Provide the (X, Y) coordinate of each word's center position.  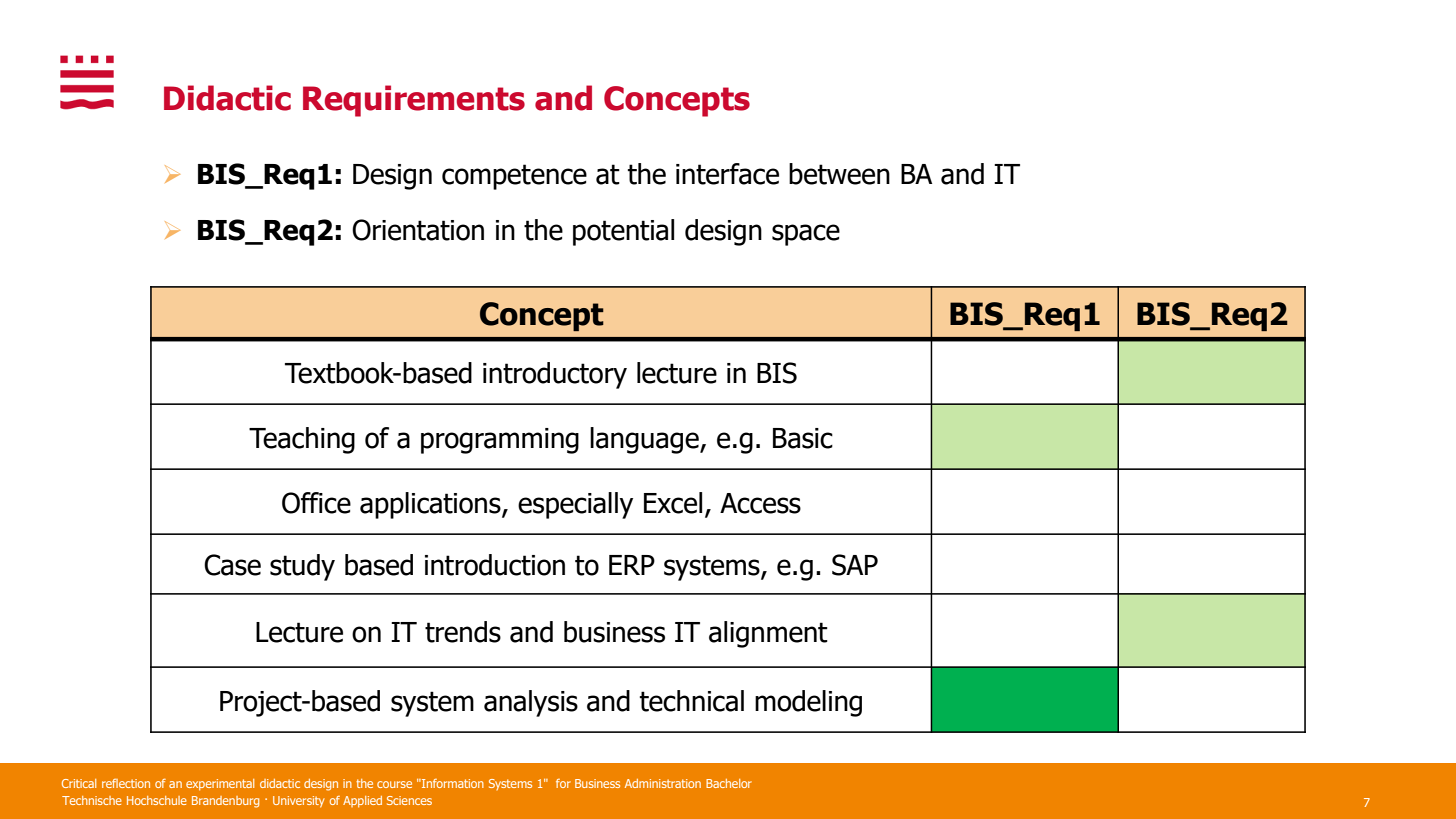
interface (727, 174)
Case (232, 565)
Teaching (302, 440)
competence (514, 177)
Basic (803, 438)
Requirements (414, 101)
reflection (126, 783)
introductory (555, 375)
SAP (855, 565)
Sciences (409, 800)
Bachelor (729, 783)
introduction (495, 565)
